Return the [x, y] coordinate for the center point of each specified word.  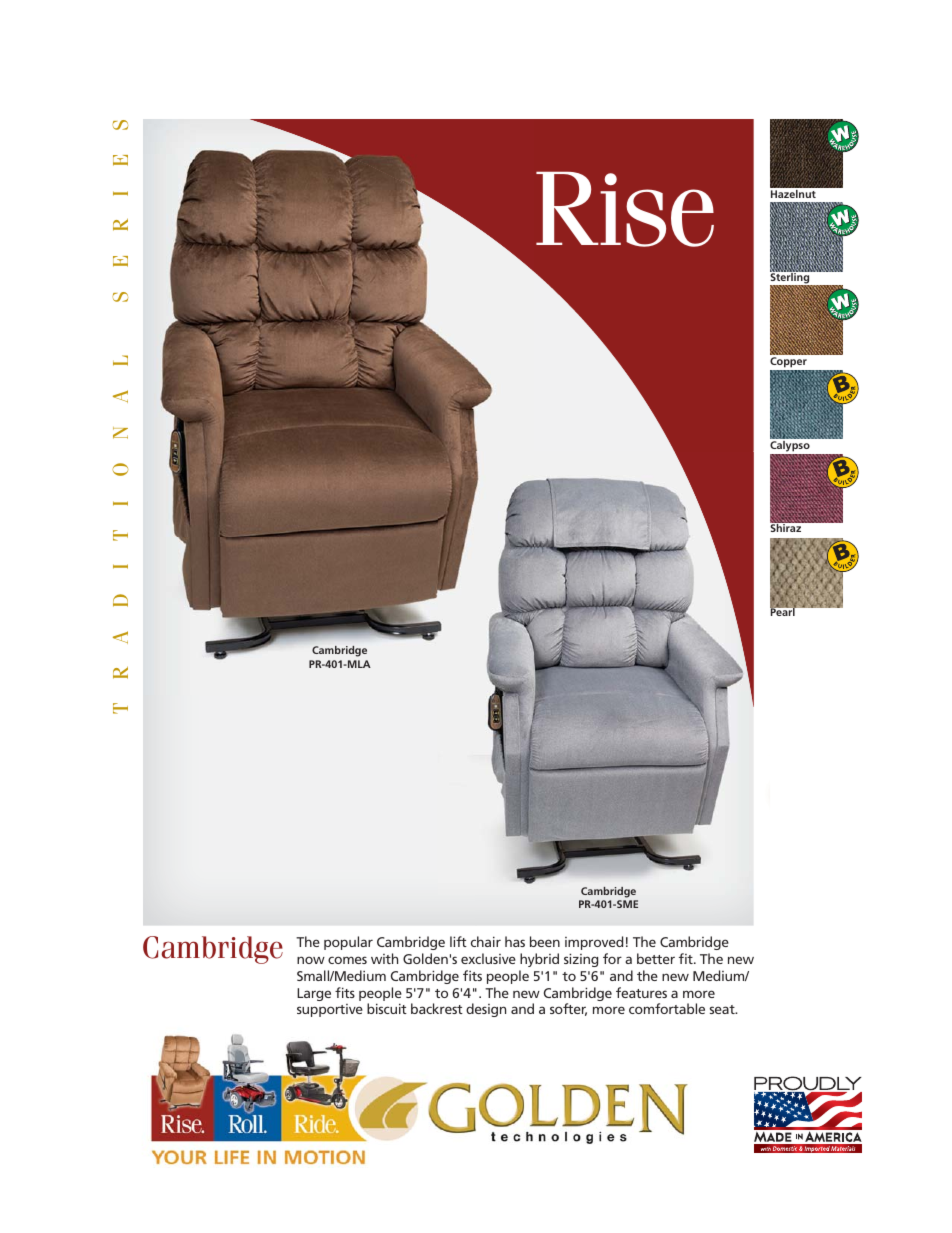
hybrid [539, 960]
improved [594, 943]
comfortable [667, 1008]
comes [347, 960]
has [515, 941]
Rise [625, 209]
